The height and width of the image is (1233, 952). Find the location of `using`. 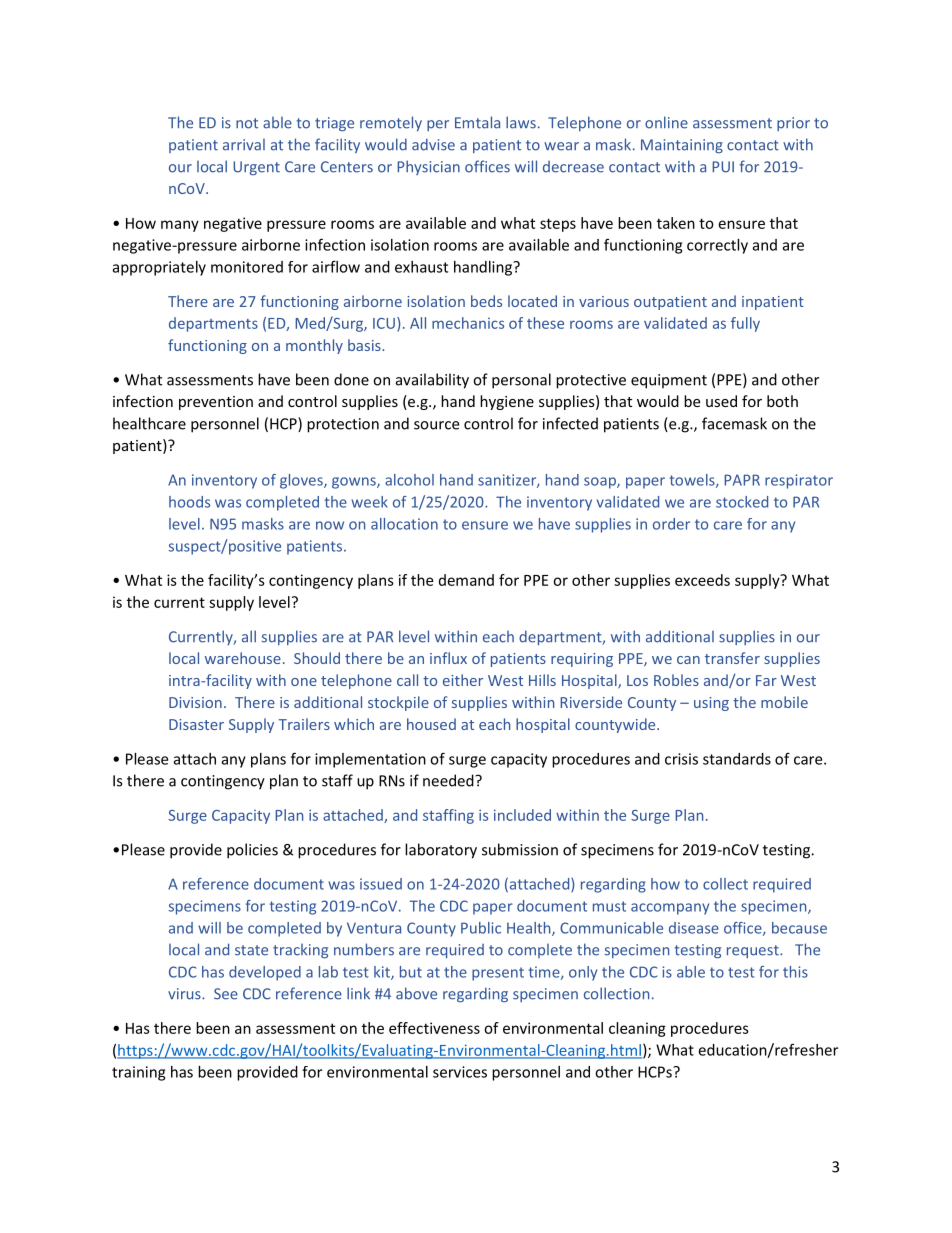

using is located at coordinates (711, 704).
